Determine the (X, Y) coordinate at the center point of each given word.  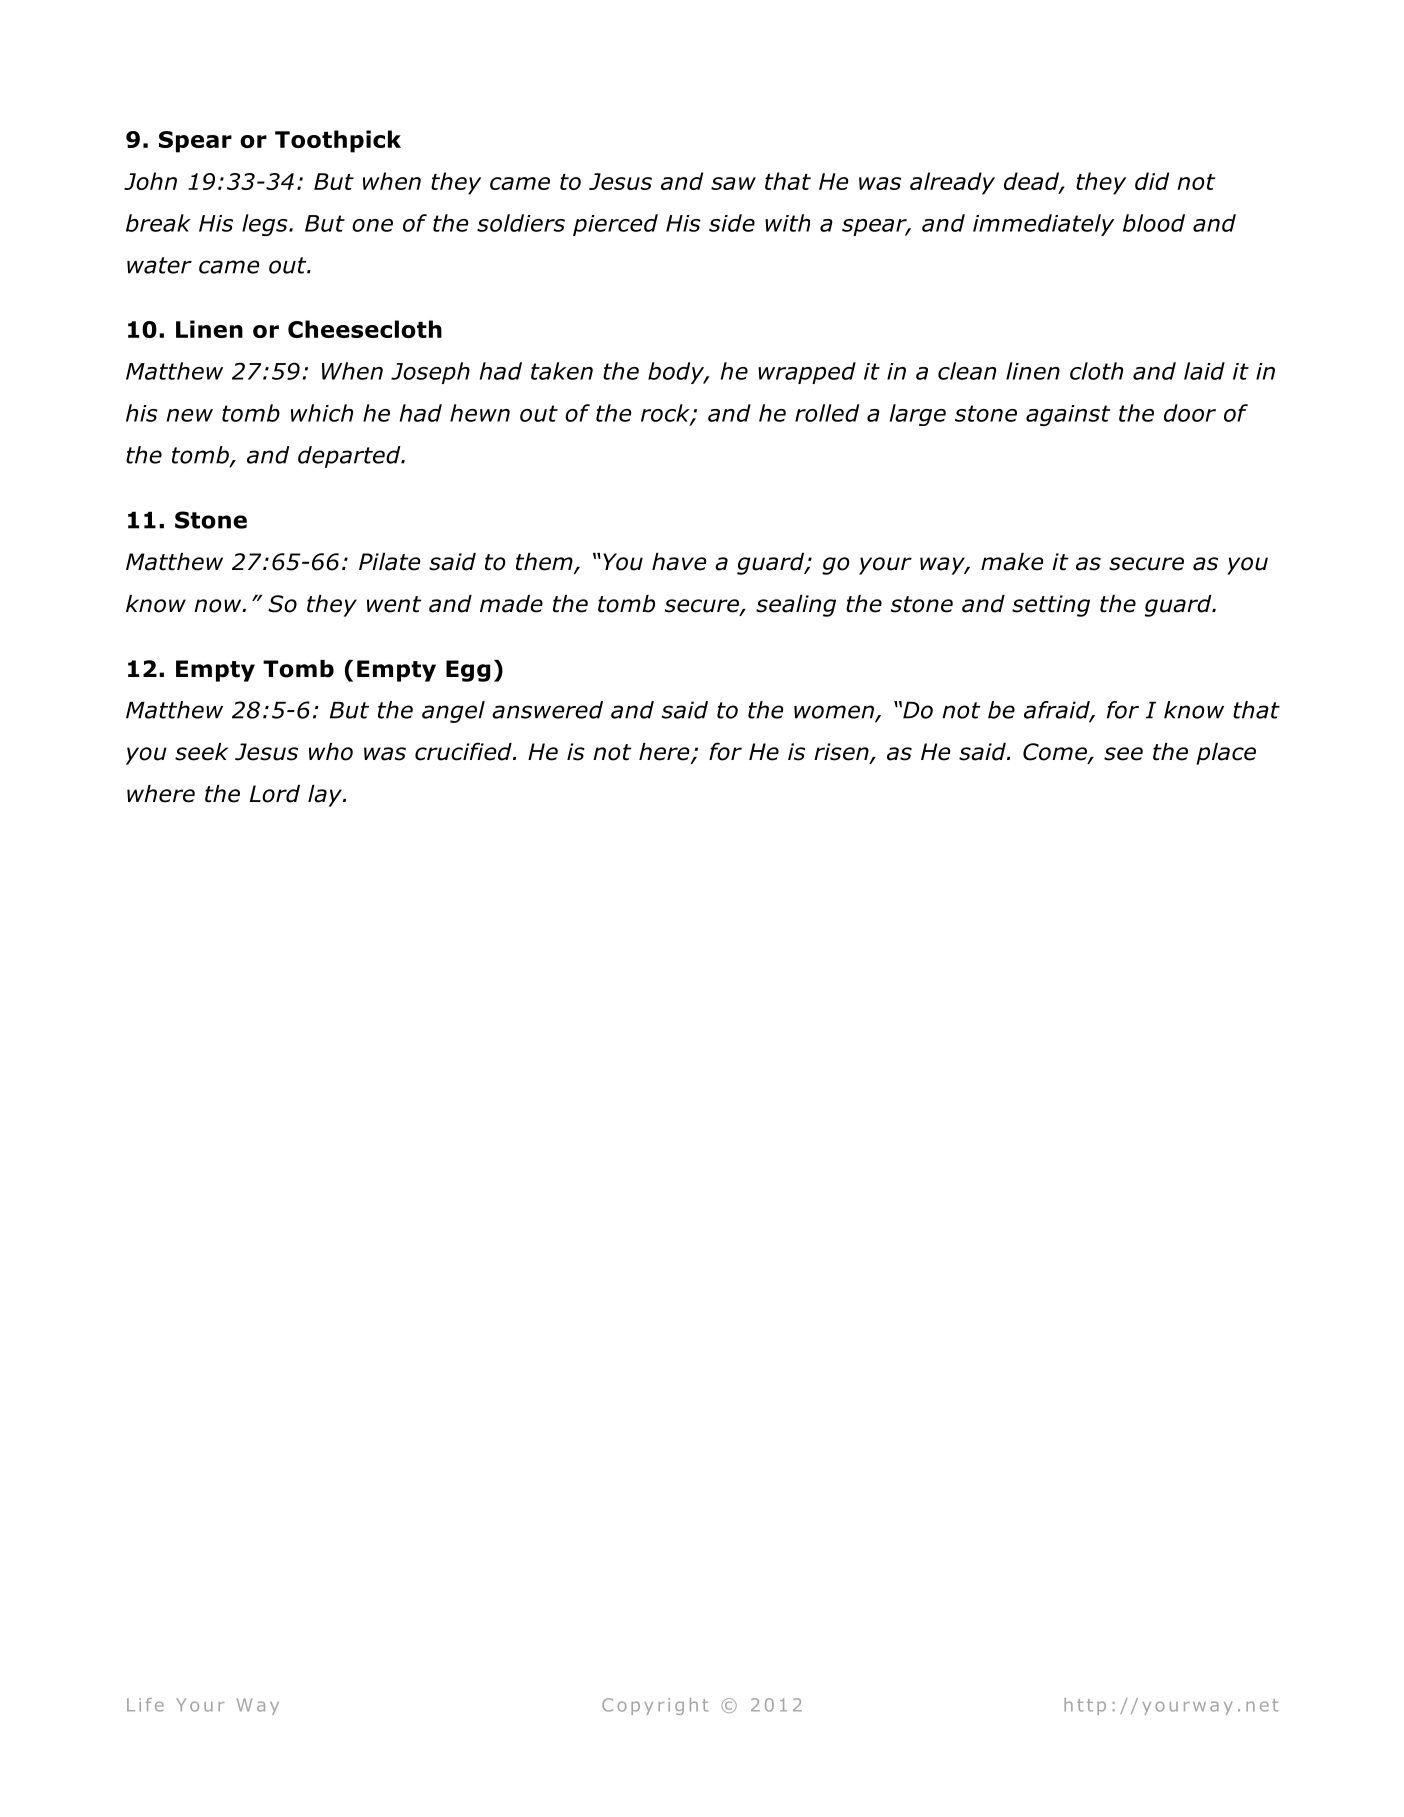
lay (326, 796)
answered (547, 710)
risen (842, 753)
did (1152, 181)
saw (733, 183)
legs (266, 225)
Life (145, 1705)
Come (1056, 753)
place (1226, 754)
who (331, 752)
